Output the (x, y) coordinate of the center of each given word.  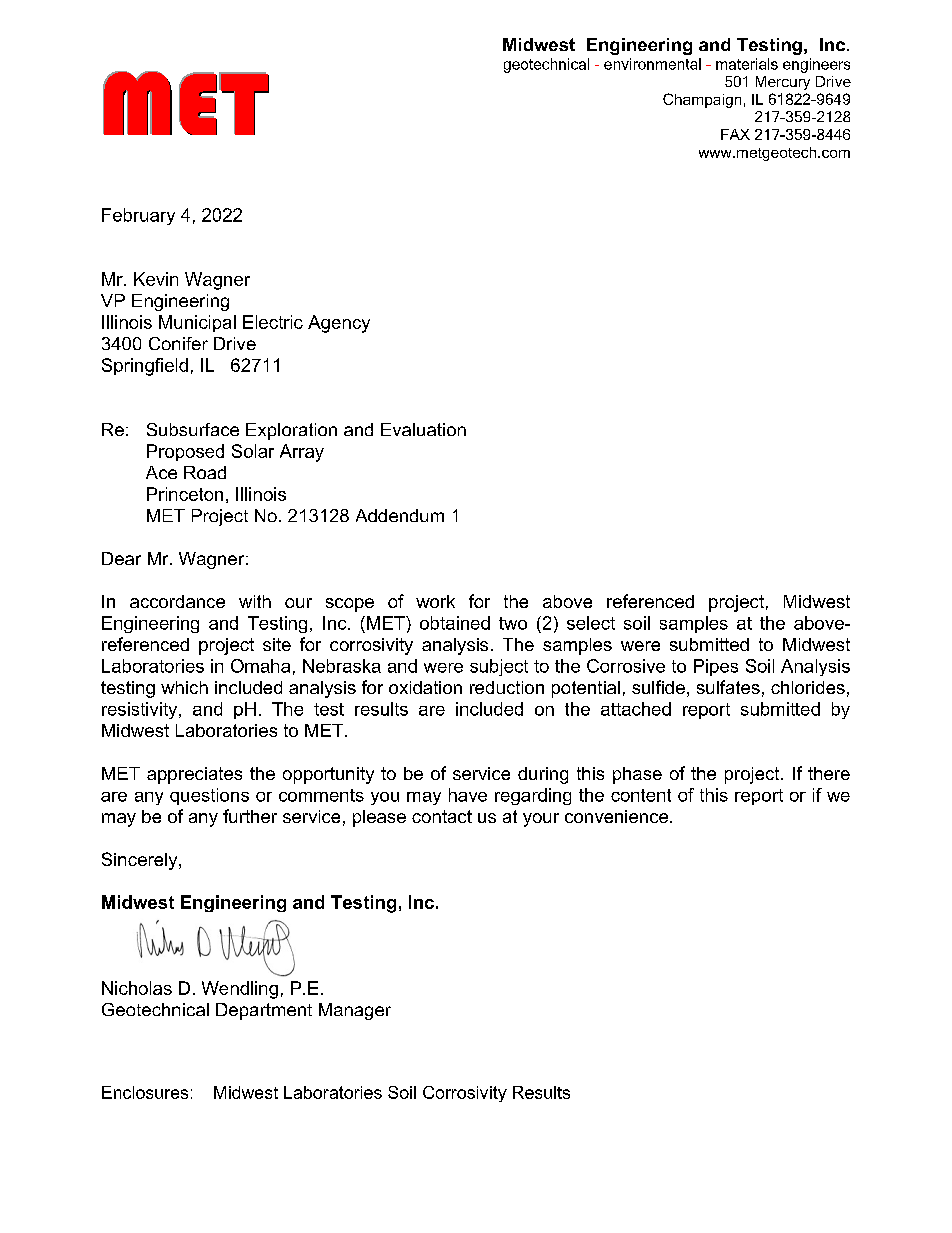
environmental (652, 64)
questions (209, 796)
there (829, 773)
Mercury (783, 83)
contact (442, 816)
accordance (177, 601)
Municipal (197, 323)
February (138, 216)
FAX (735, 134)
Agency (339, 324)
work (435, 601)
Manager (355, 1011)
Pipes (716, 667)
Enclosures (145, 1092)
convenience (618, 816)
